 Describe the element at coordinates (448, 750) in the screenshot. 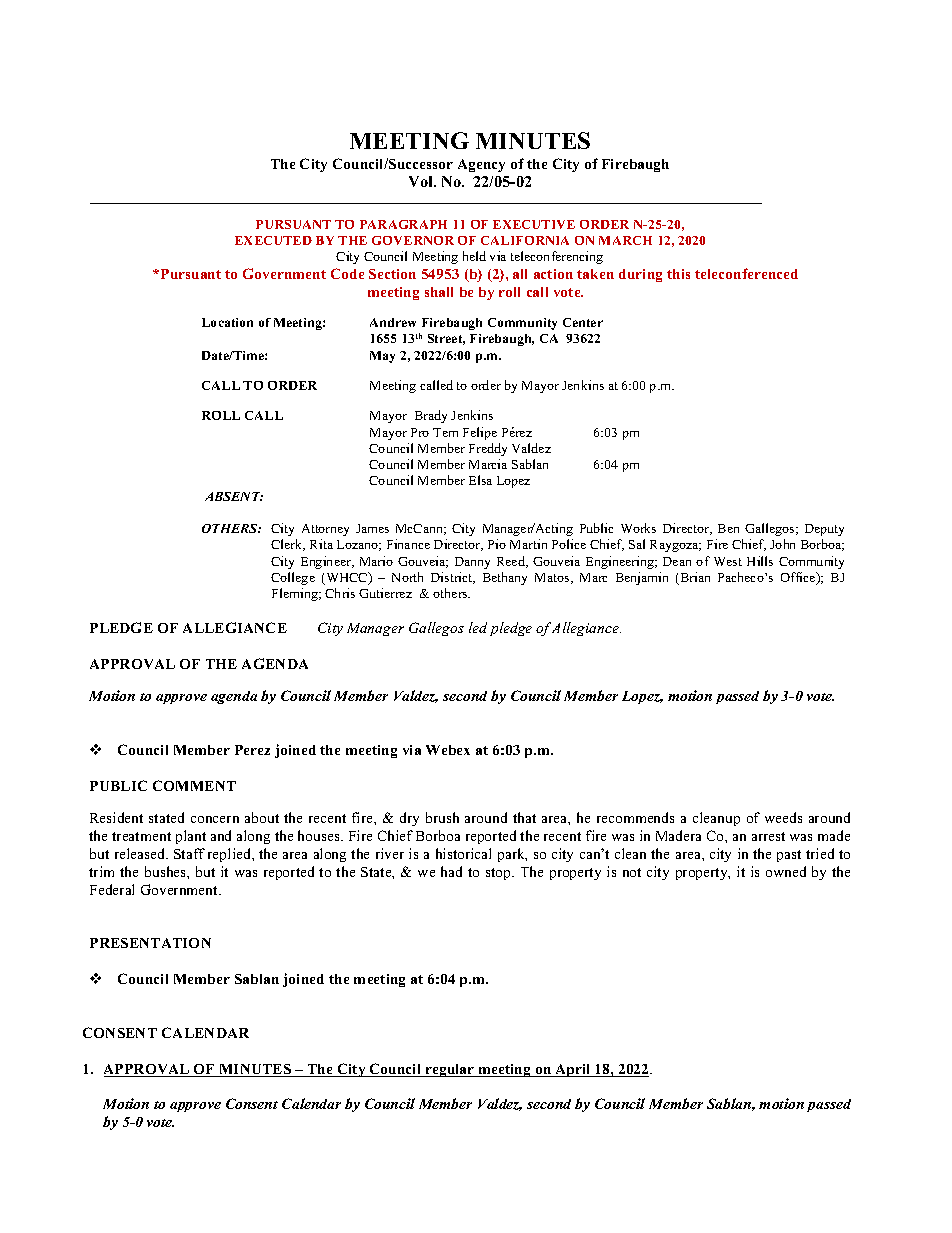

I see `Webex` at that location.
